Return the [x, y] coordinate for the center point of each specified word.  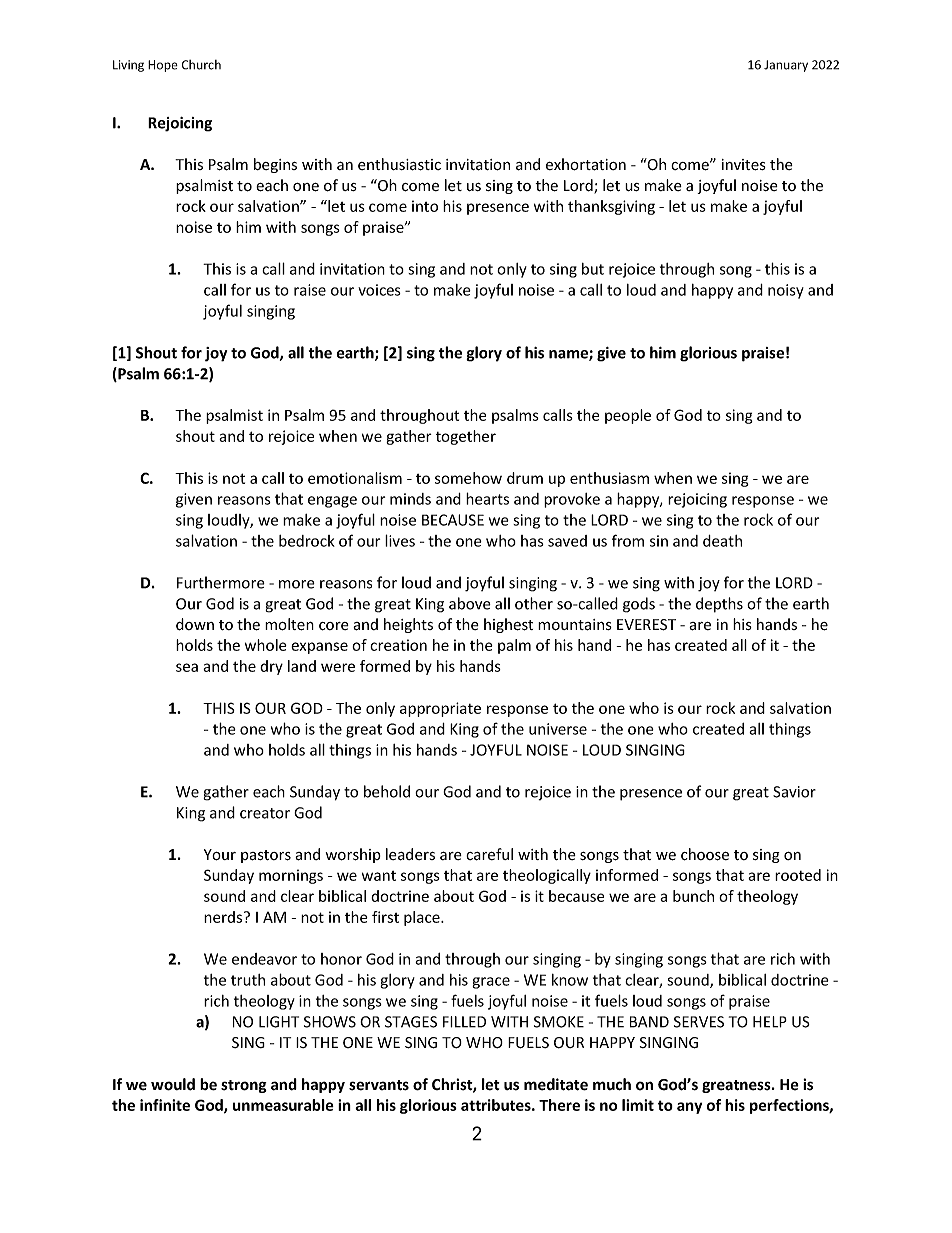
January [786, 66]
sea [187, 667]
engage [332, 502]
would [173, 1084]
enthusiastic [399, 164]
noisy [786, 291]
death [722, 541]
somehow [468, 478]
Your [220, 855]
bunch [693, 896]
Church [201, 65]
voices [379, 290]
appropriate [440, 709]
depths [719, 605]
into [425, 206]
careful [489, 854]
